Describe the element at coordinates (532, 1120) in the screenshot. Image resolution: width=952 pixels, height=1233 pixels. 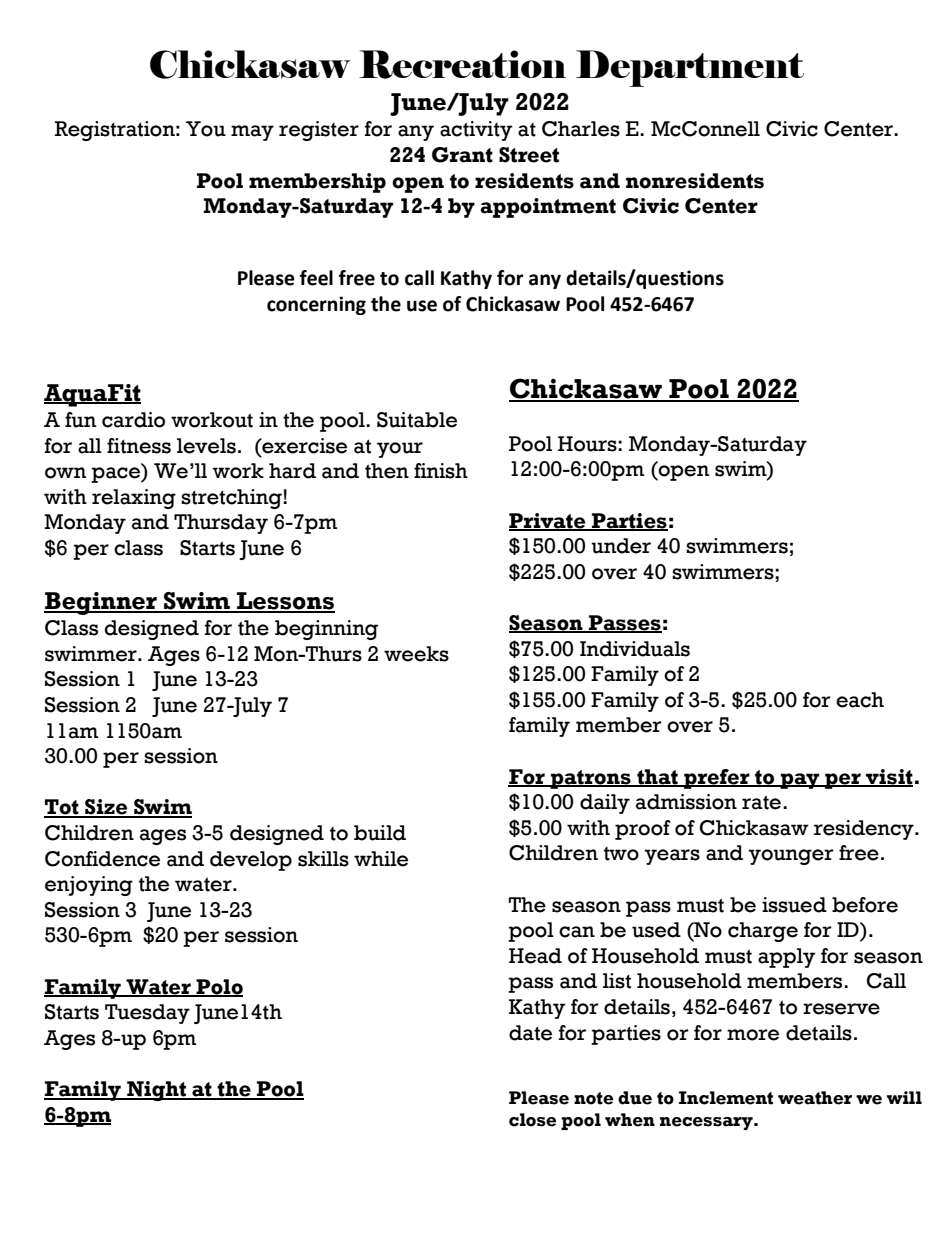
I see `close` at that location.
